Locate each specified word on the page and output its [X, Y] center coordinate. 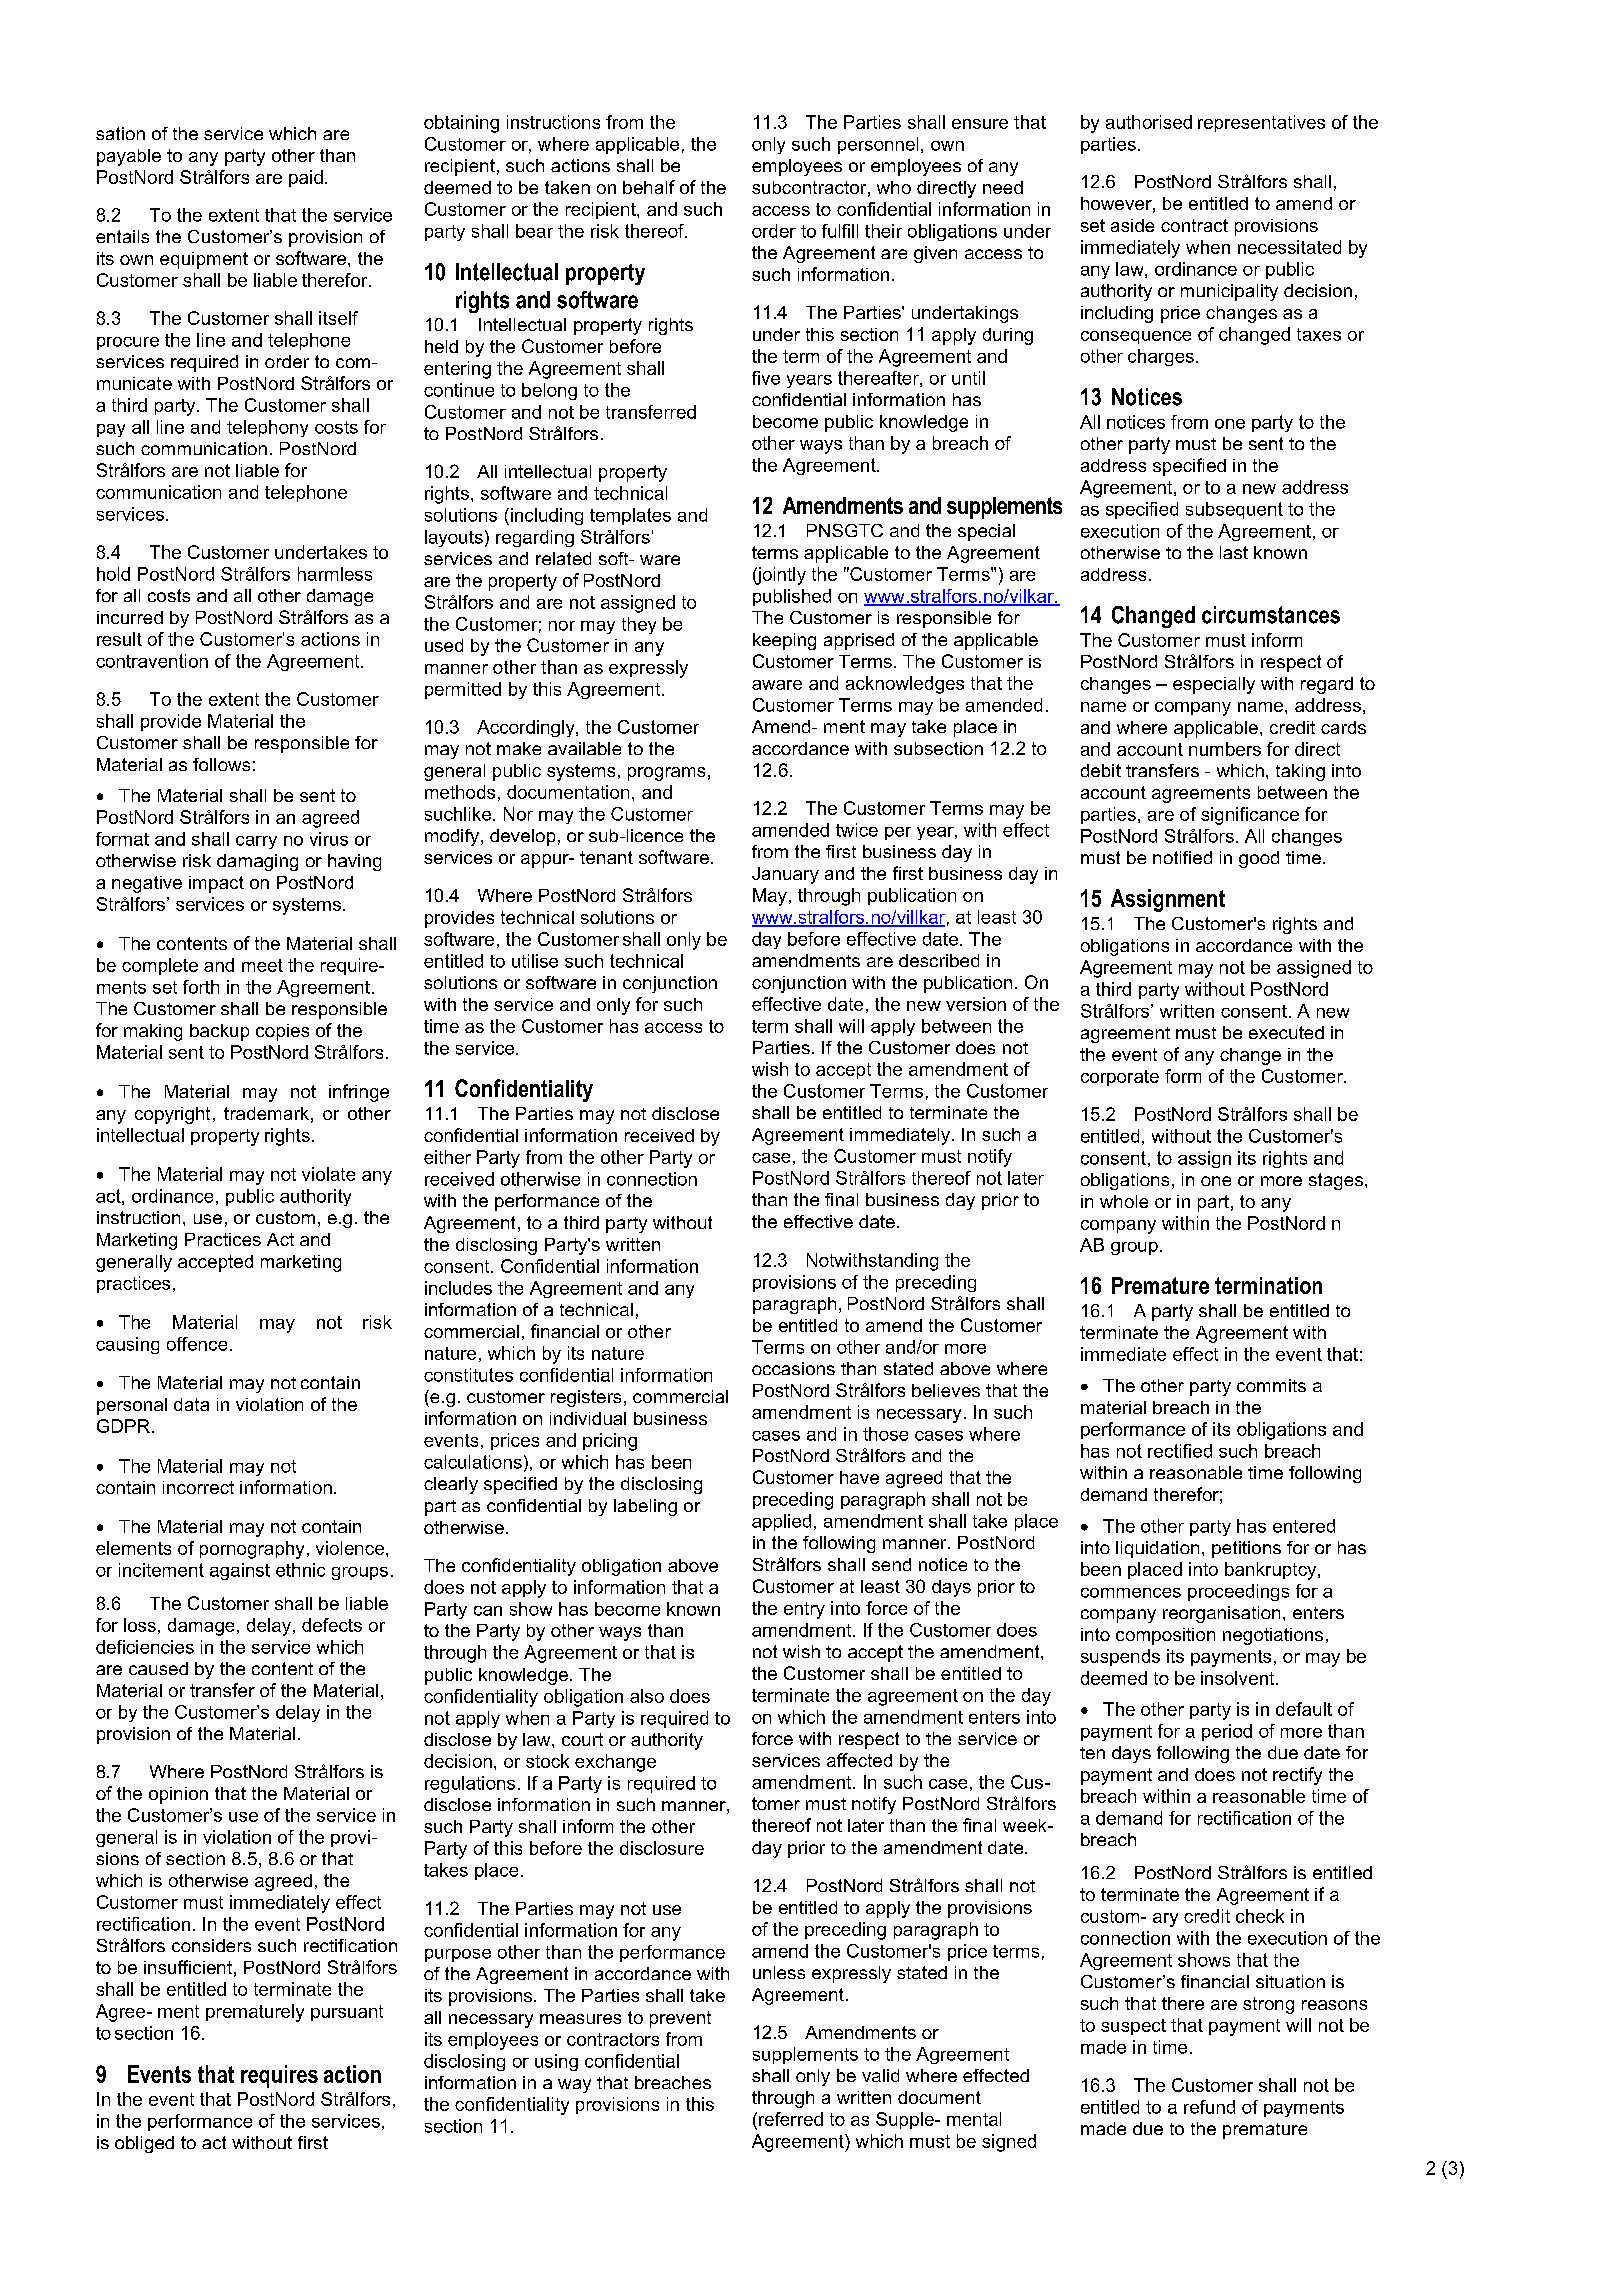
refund [1209, 2107]
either [447, 1157]
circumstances [1271, 615]
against [240, 1571]
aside [1132, 225]
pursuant [347, 2013]
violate [328, 1174]
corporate [1120, 1078]
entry [804, 1610]
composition [1165, 1636]
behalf [649, 187]
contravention [152, 661]
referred [791, 2119]
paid [306, 178]
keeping [784, 641]
